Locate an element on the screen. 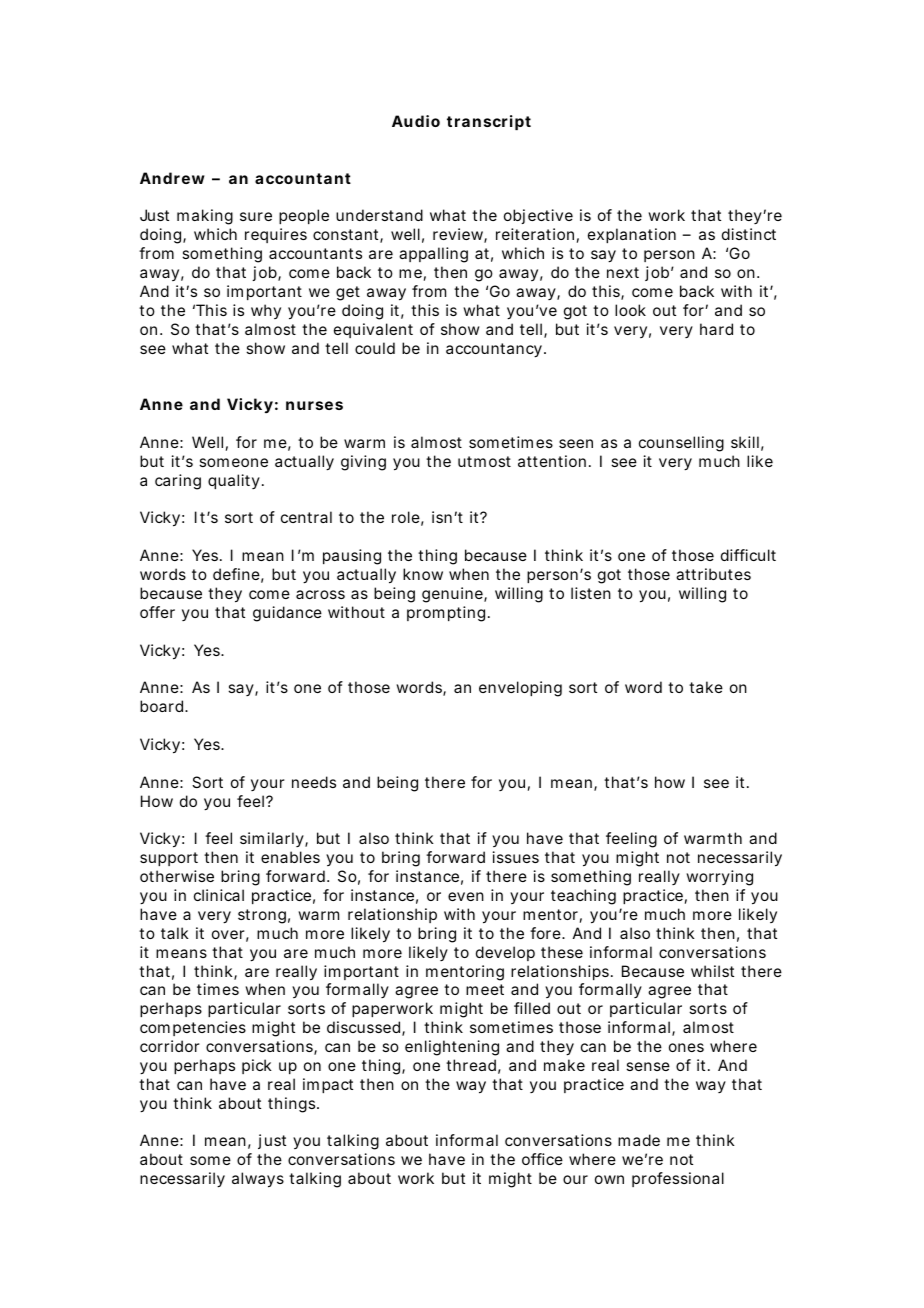 The height and width of the screenshot is (1308, 924). Andrew is located at coordinates (172, 178).
